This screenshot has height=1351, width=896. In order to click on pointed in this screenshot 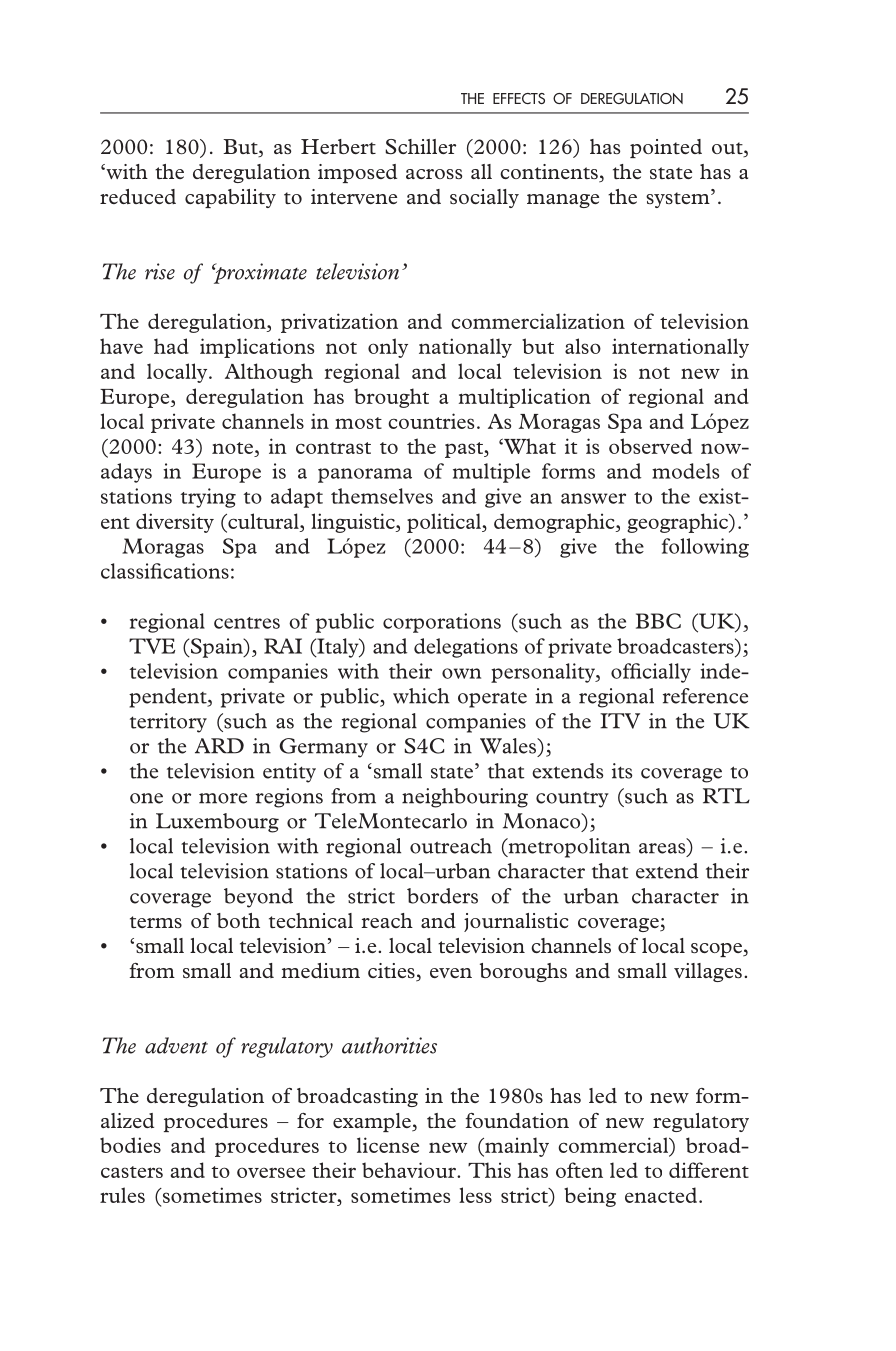, I will do `click(666, 148)`.
